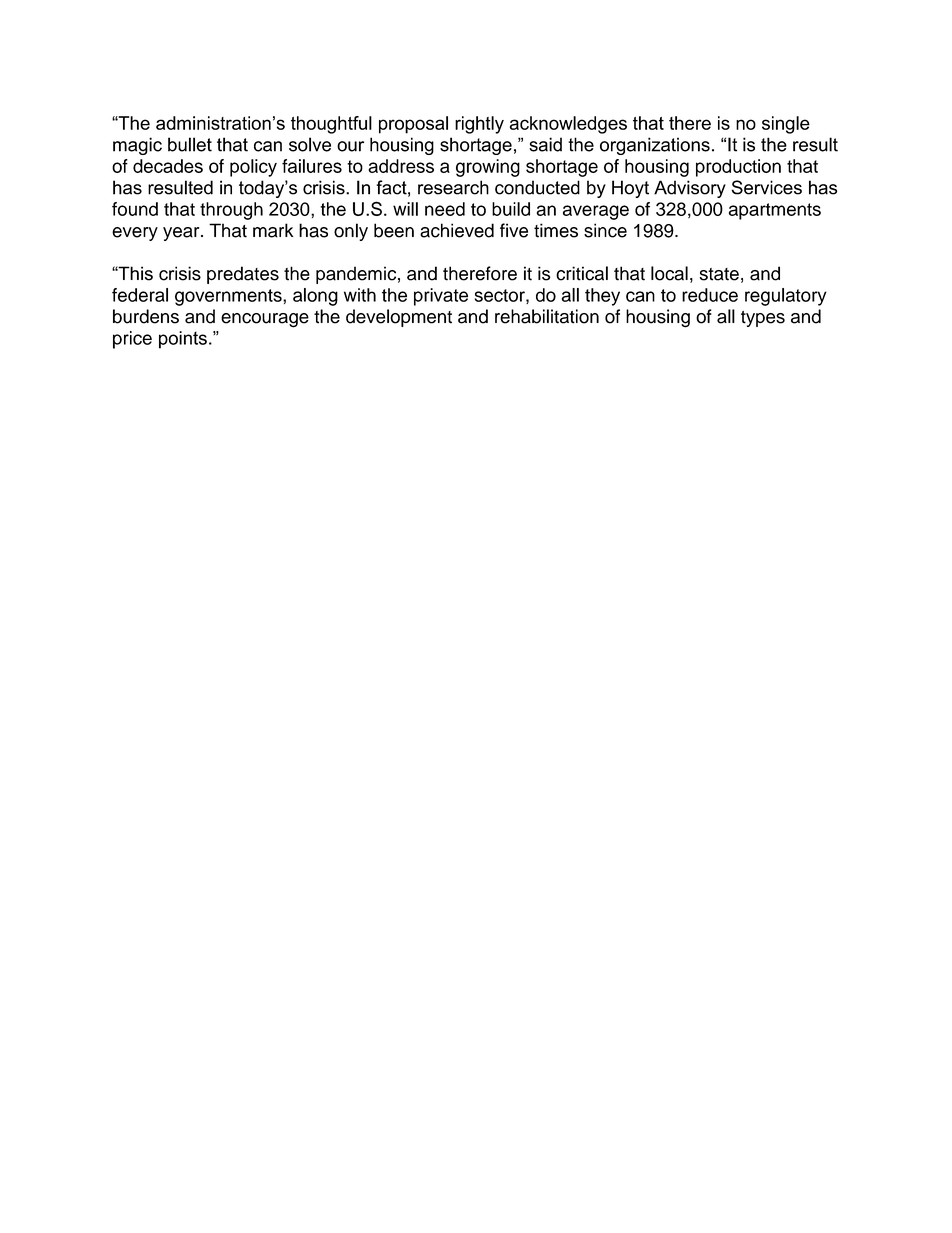  Describe the element at coordinates (710, 295) in the screenshot. I see `reduce` at that location.
